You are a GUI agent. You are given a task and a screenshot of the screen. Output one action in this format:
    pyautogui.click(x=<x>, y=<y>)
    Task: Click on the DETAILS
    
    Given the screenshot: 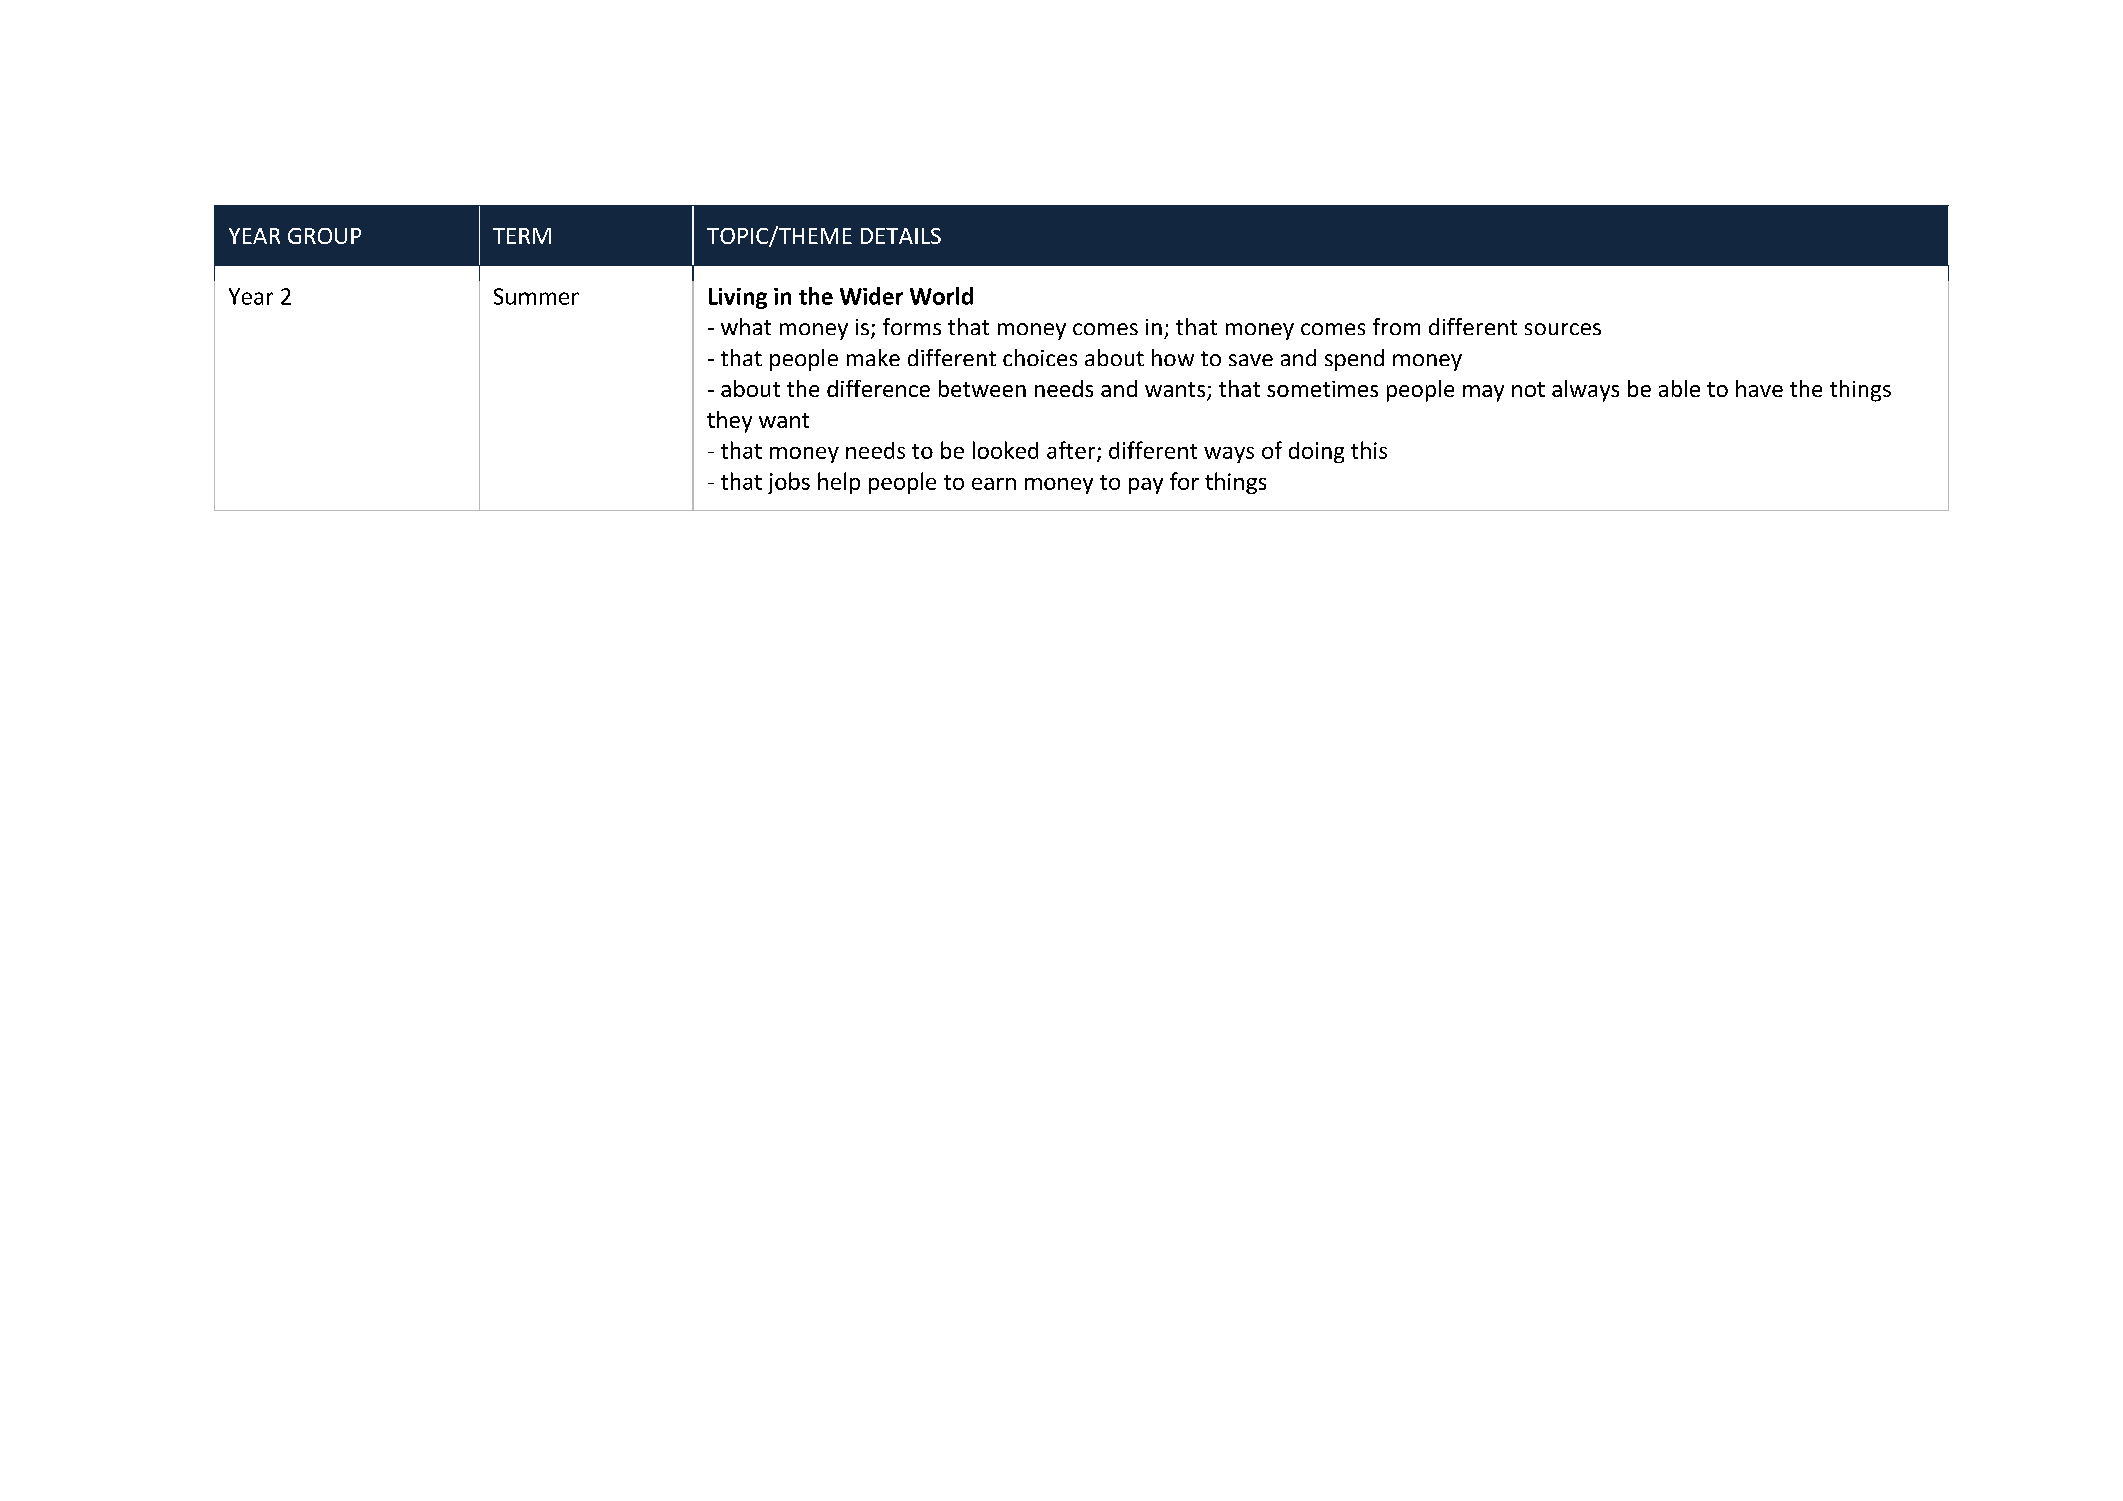 What is the action you would take?
    pyautogui.click(x=901, y=236)
